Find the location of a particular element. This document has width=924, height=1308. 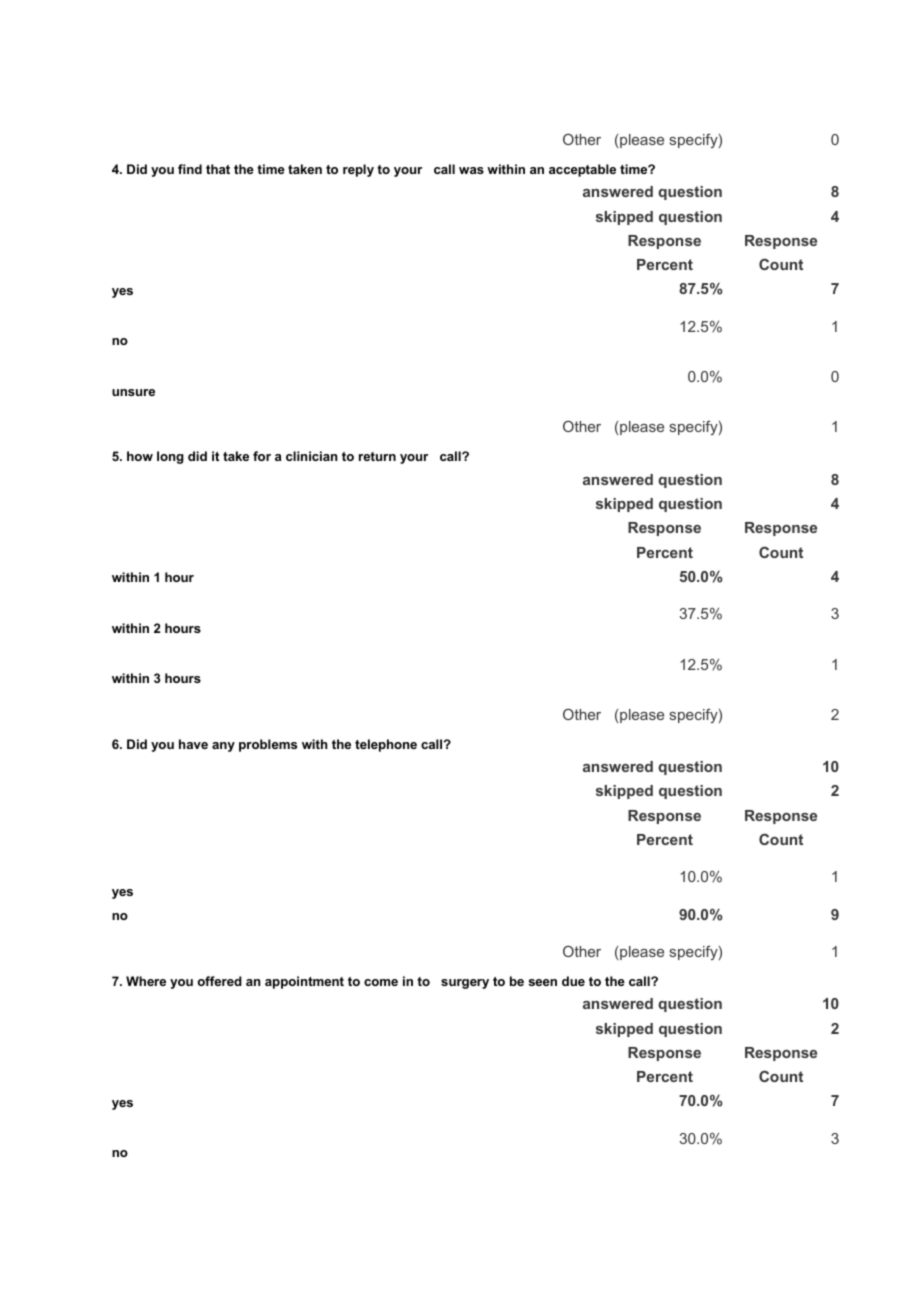

have is located at coordinates (193, 744).
